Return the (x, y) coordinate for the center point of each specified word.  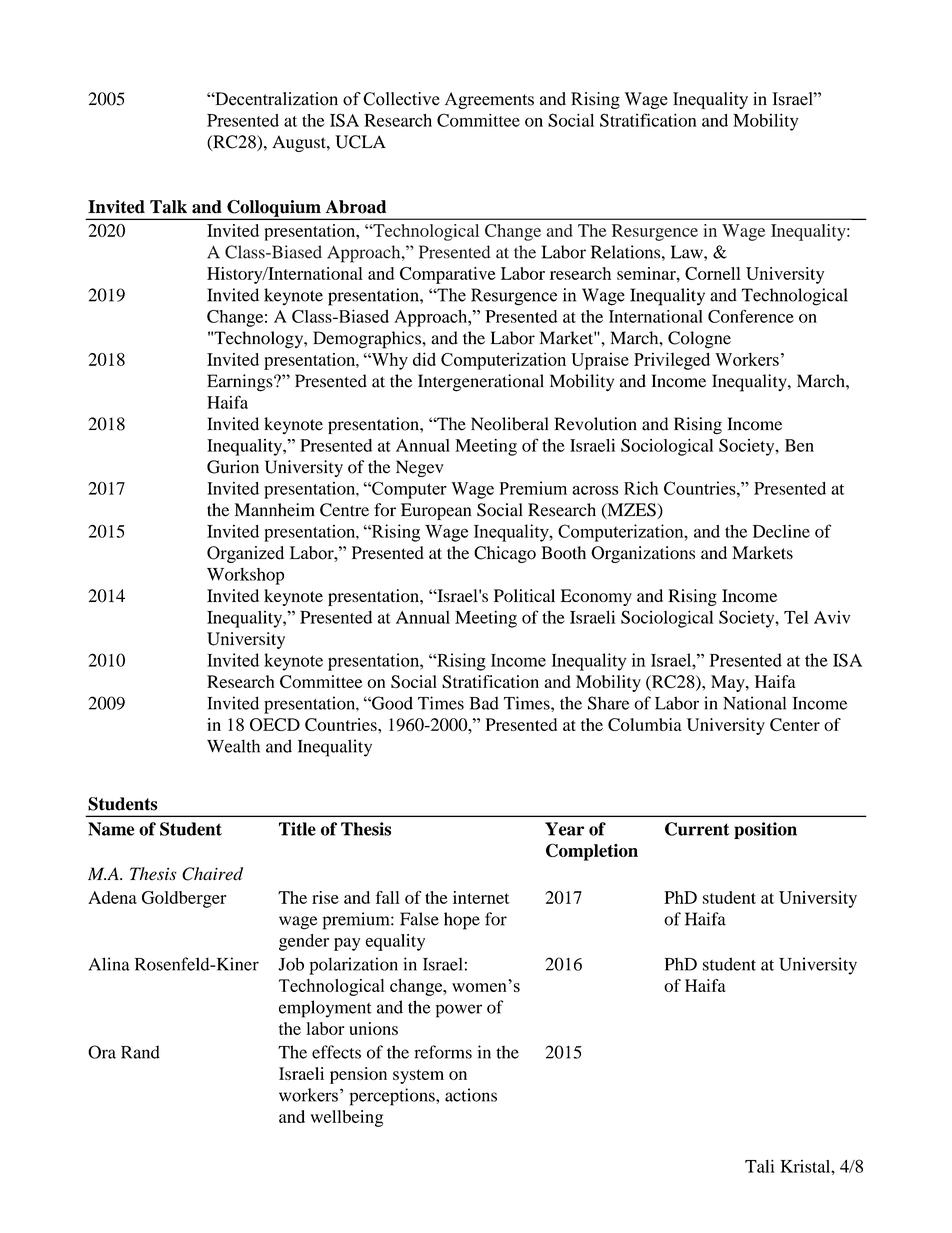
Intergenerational (481, 383)
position (765, 830)
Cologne (699, 340)
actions (471, 1095)
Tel (796, 617)
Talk (168, 207)
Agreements (489, 100)
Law (688, 252)
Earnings (241, 383)
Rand (140, 1052)
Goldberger (184, 899)
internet (481, 897)
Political (524, 595)
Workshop (245, 576)
